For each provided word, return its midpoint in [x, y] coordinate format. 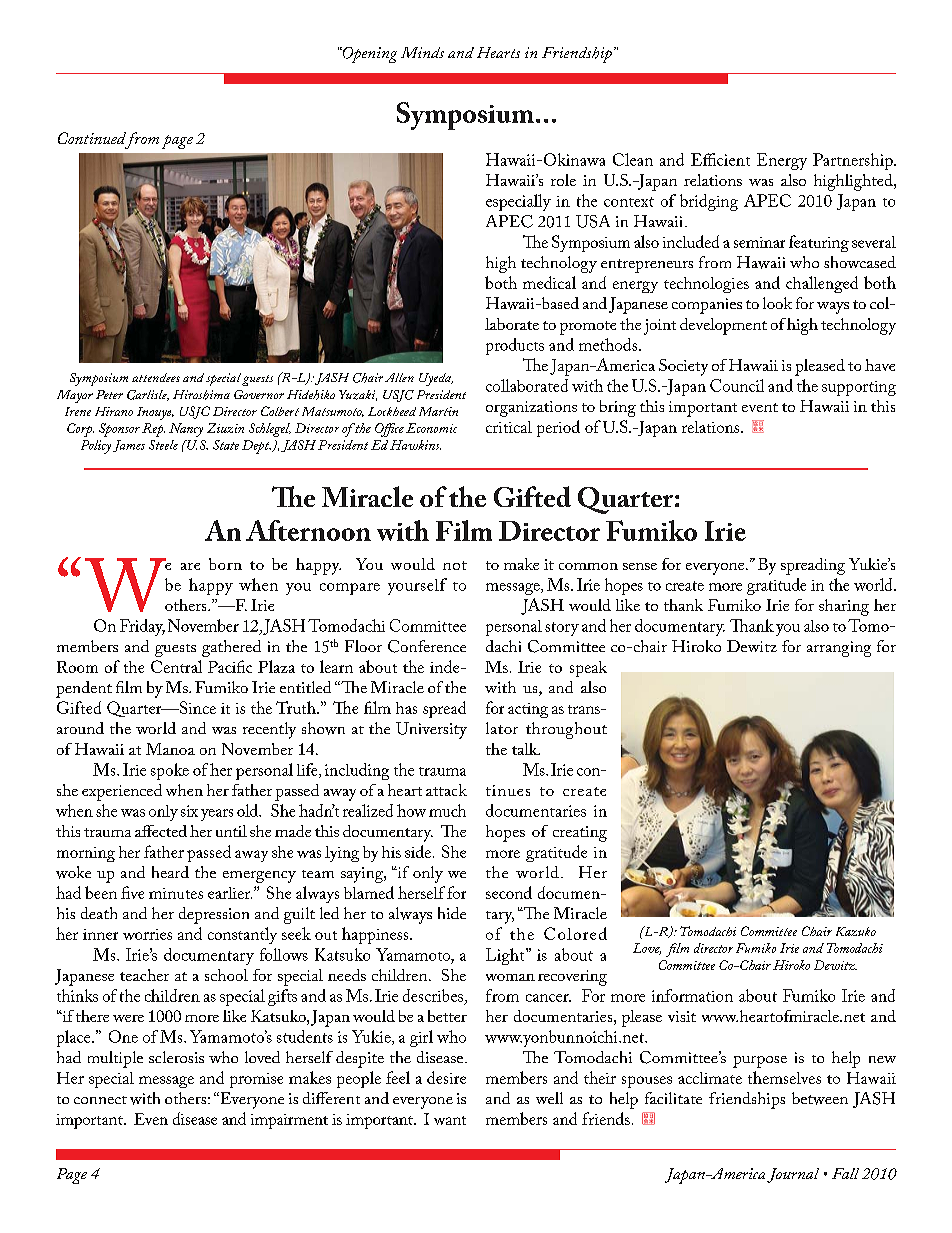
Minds [422, 52]
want [450, 1120]
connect [100, 1100]
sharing [844, 607]
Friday [142, 627]
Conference [427, 646]
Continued [93, 139]
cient [732, 160]
